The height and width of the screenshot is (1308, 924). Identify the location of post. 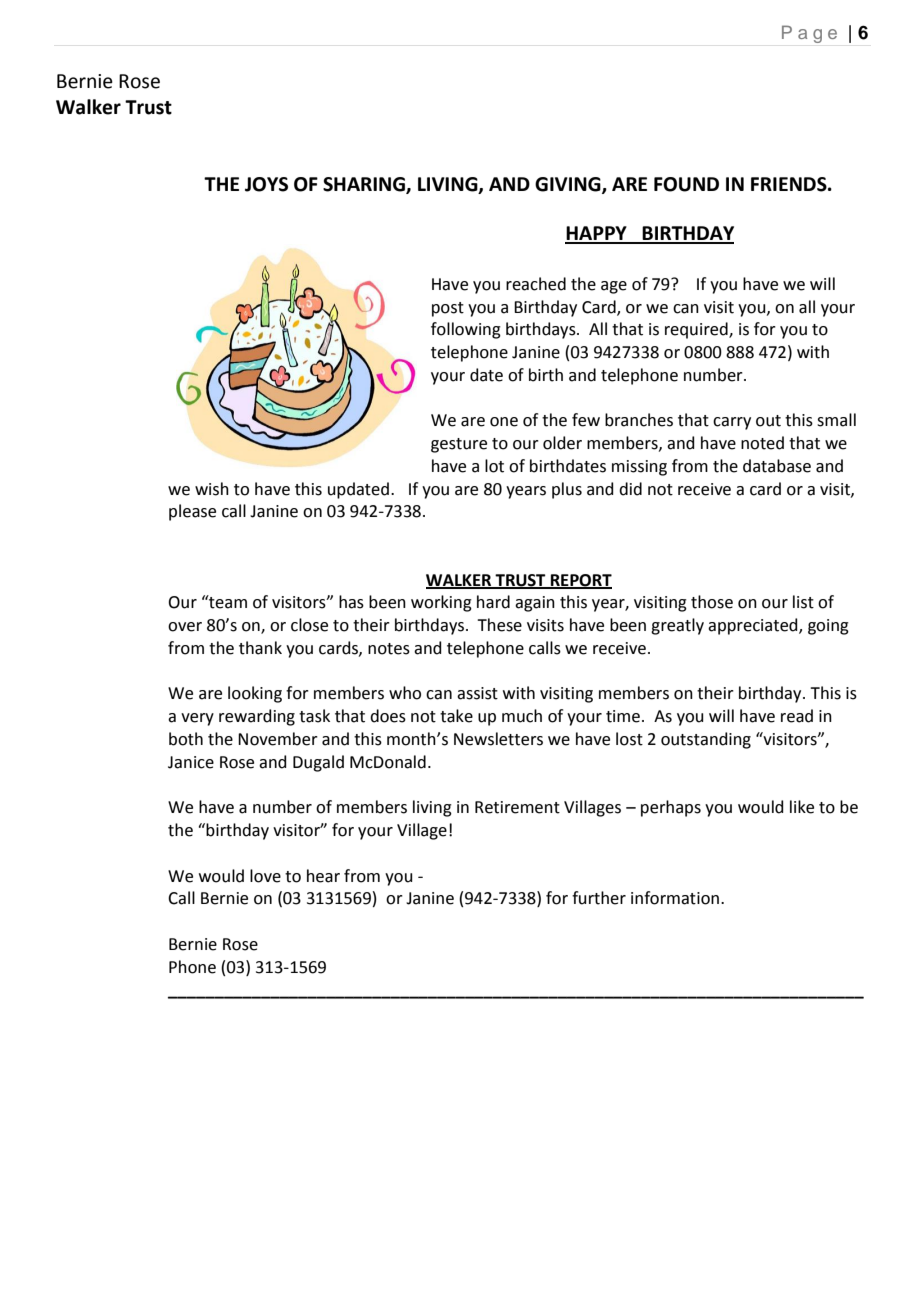
(448, 309).
